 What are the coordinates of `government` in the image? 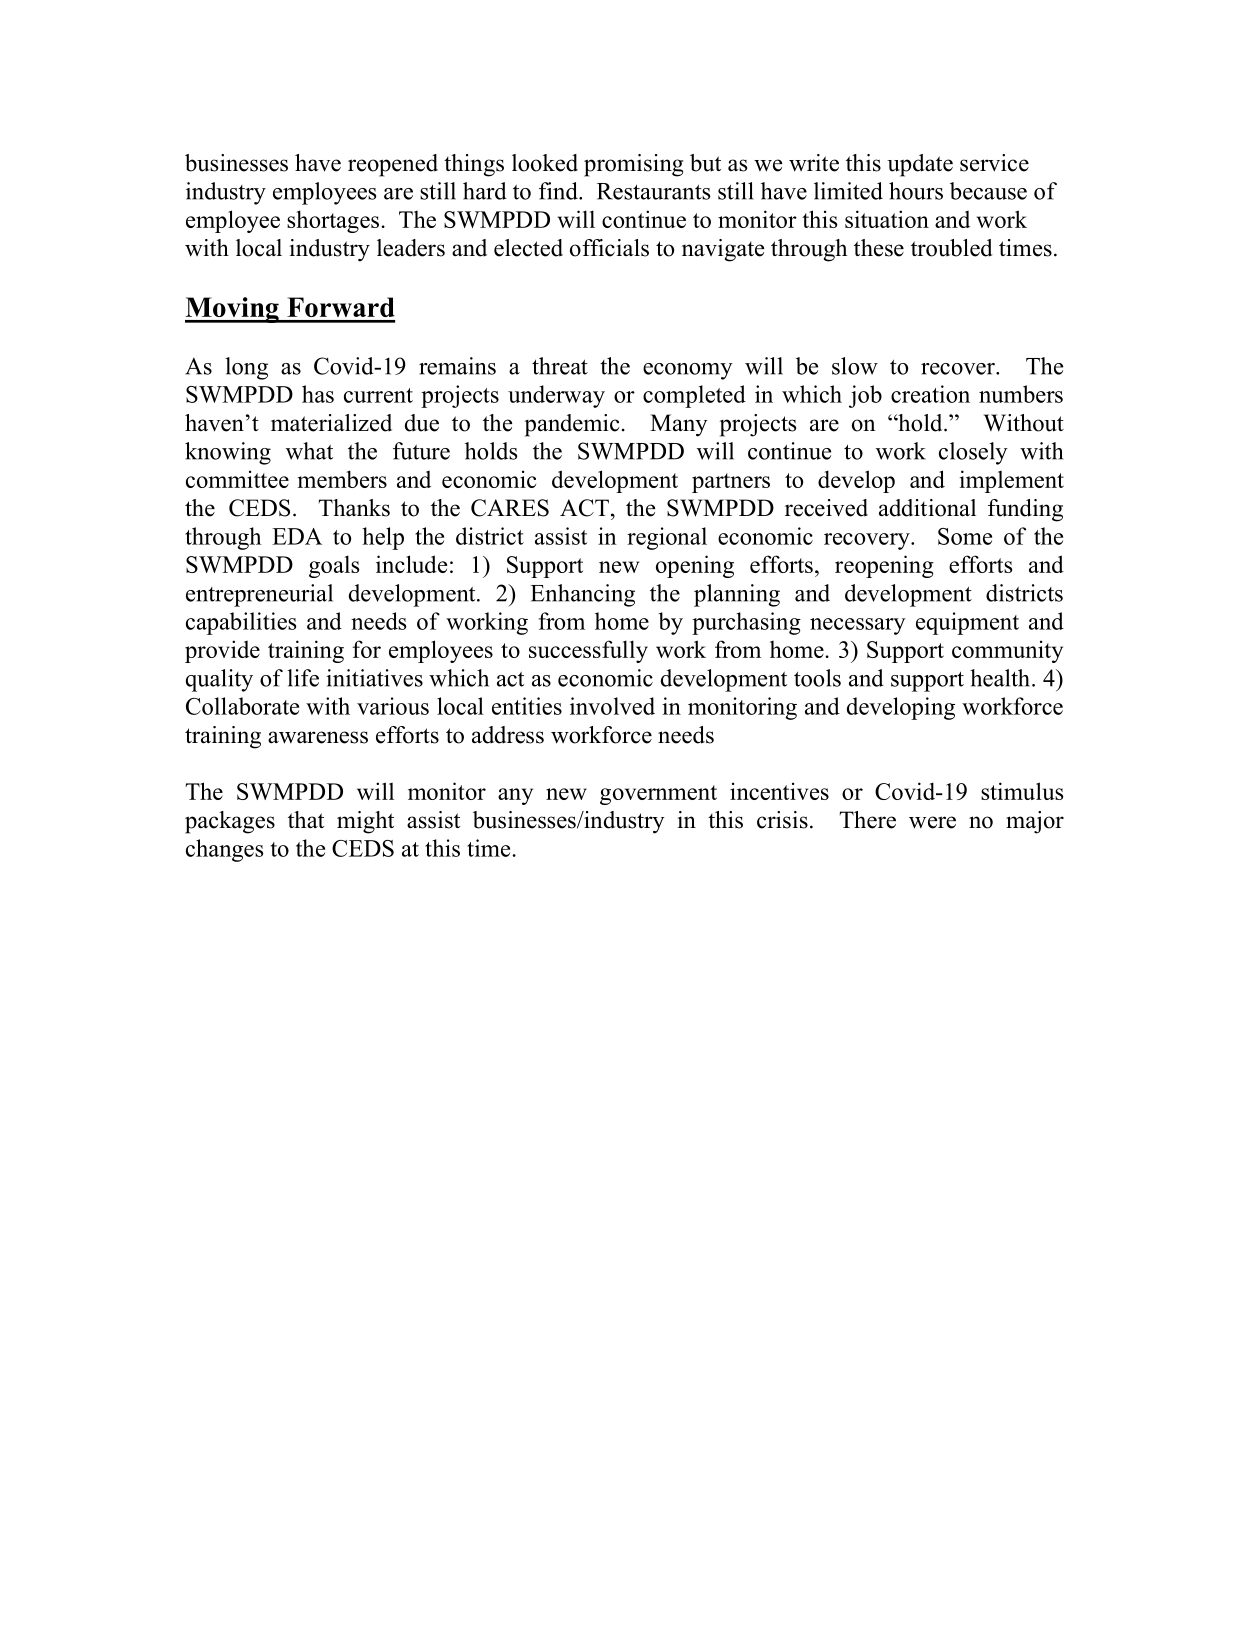 It's located at (658, 795).
